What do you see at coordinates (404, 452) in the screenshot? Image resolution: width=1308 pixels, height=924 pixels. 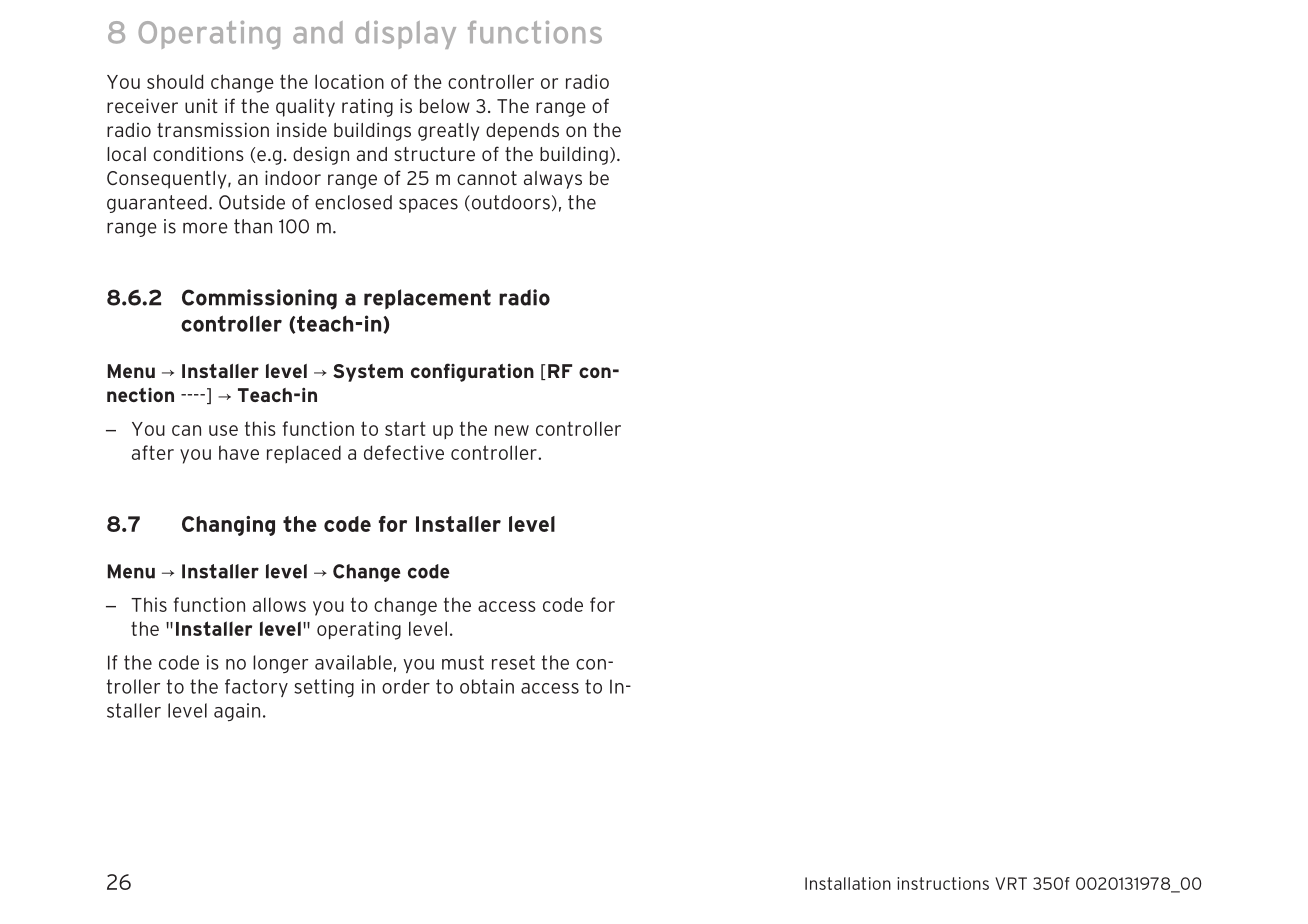 I see `defective` at bounding box center [404, 452].
